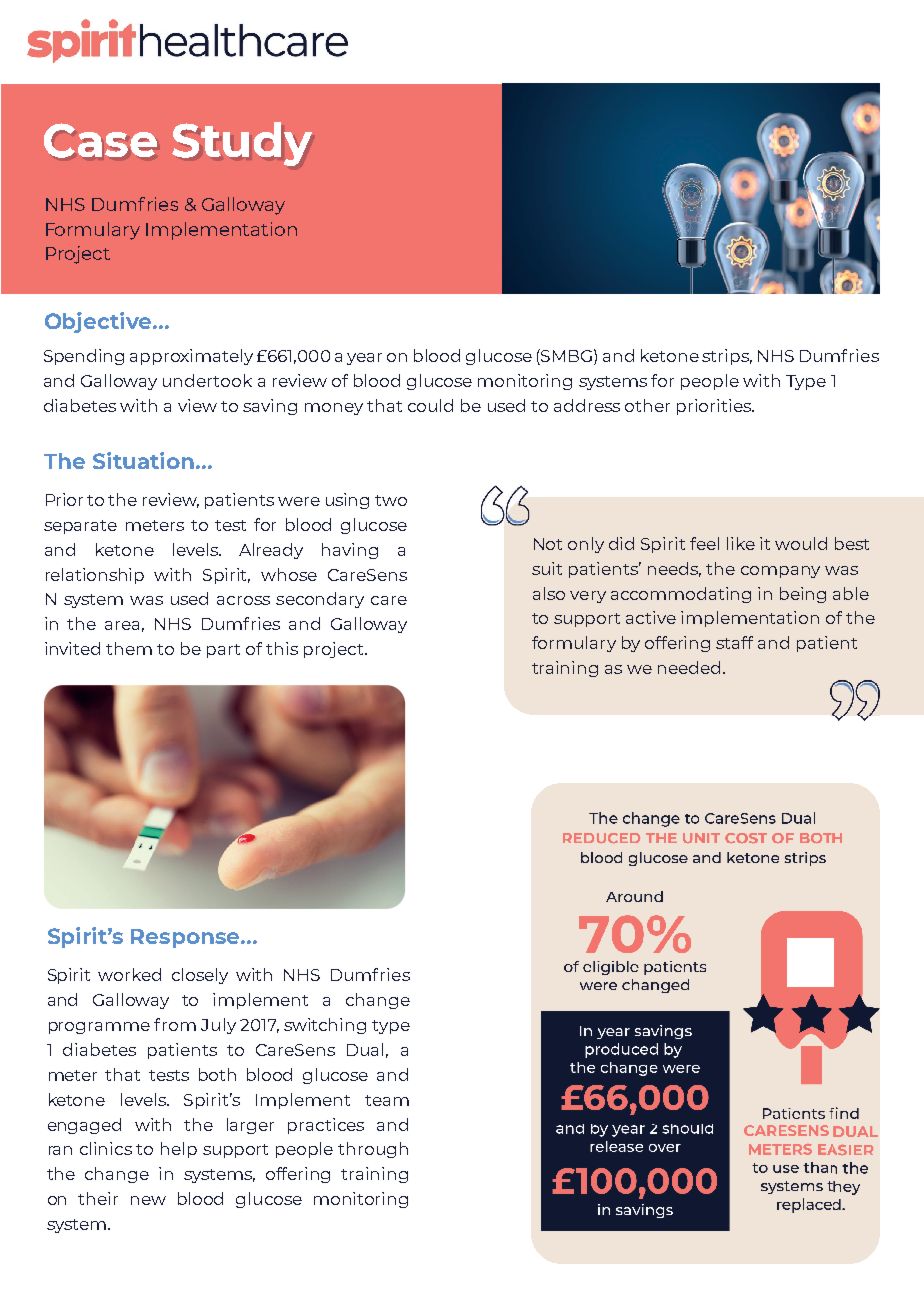 The image size is (924, 1308). Describe the element at coordinates (100, 140) in the image. I see `Case` at that location.
